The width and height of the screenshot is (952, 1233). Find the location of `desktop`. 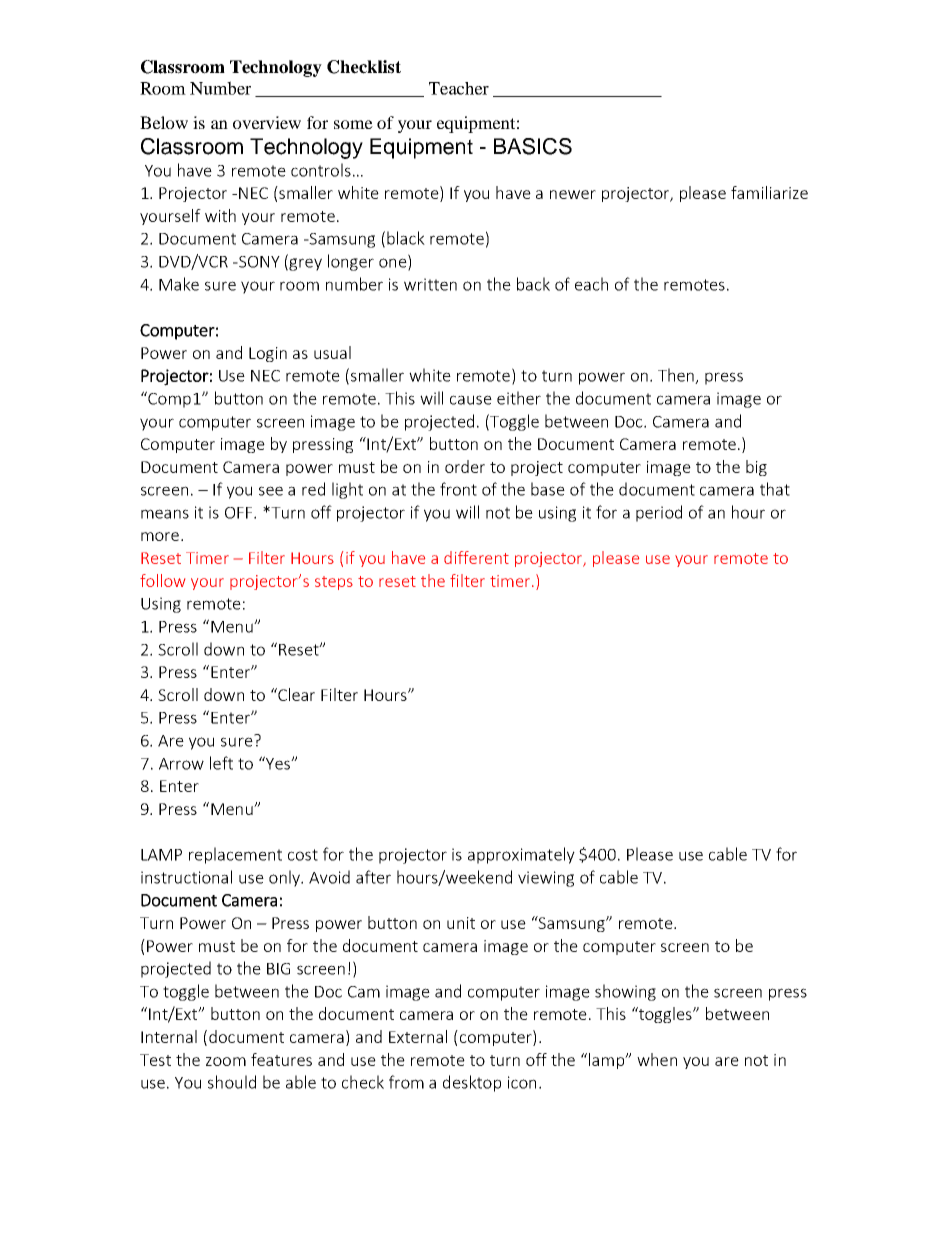

desktop is located at coordinates (472, 1083).
